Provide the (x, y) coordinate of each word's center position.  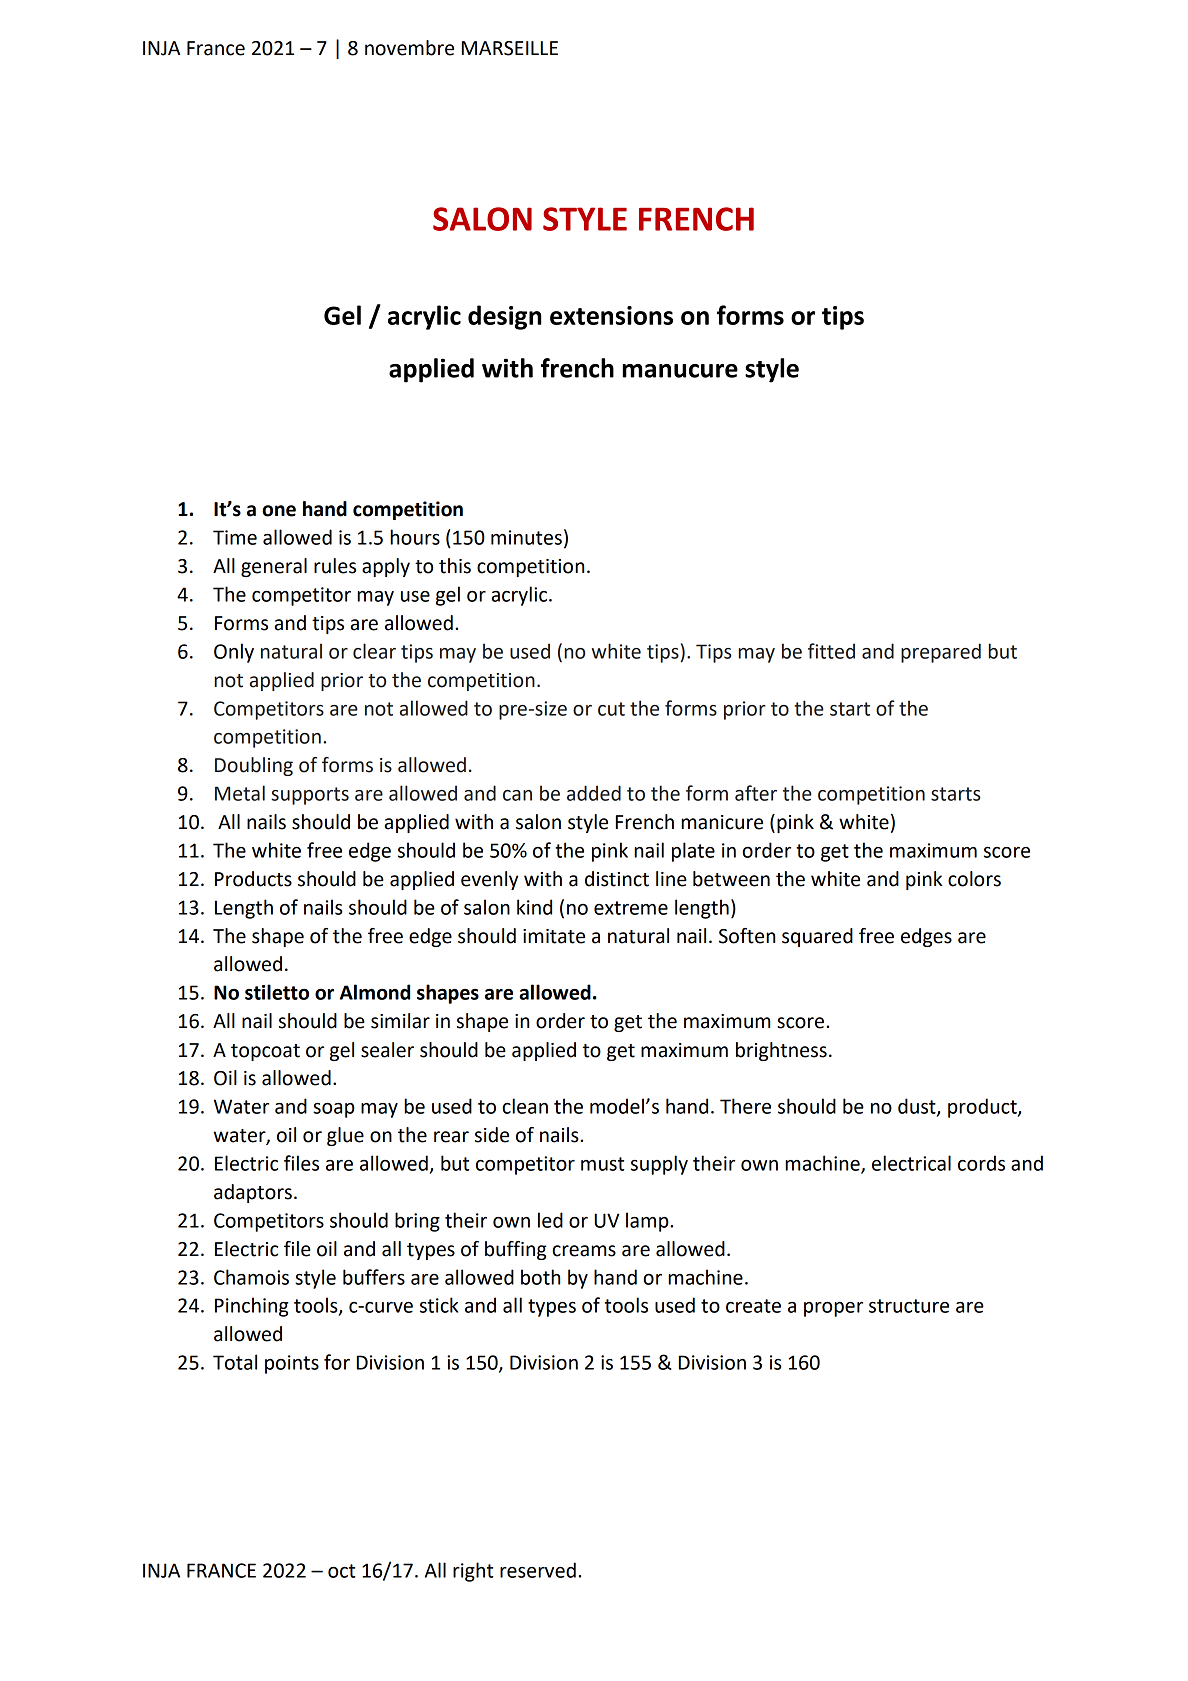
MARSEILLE (510, 48)
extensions (611, 315)
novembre (409, 48)
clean (525, 1106)
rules (335, 566)
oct (341, 1571)
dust (918, 1107)
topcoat (265, 1052)
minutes (526, 537)
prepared (941, 653)
